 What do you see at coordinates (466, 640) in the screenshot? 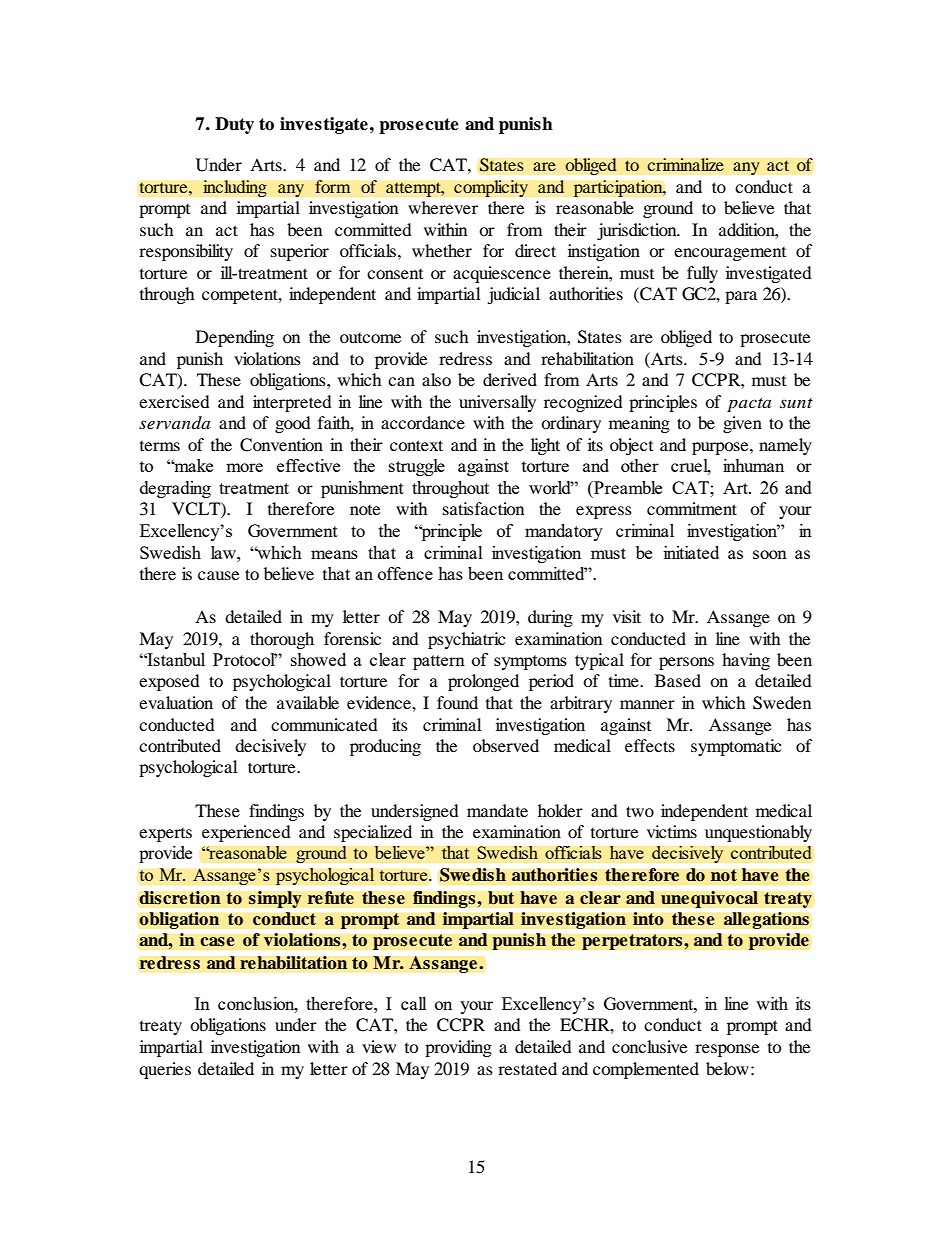
I see `psychiatric` at bounding box center [466, 640].
